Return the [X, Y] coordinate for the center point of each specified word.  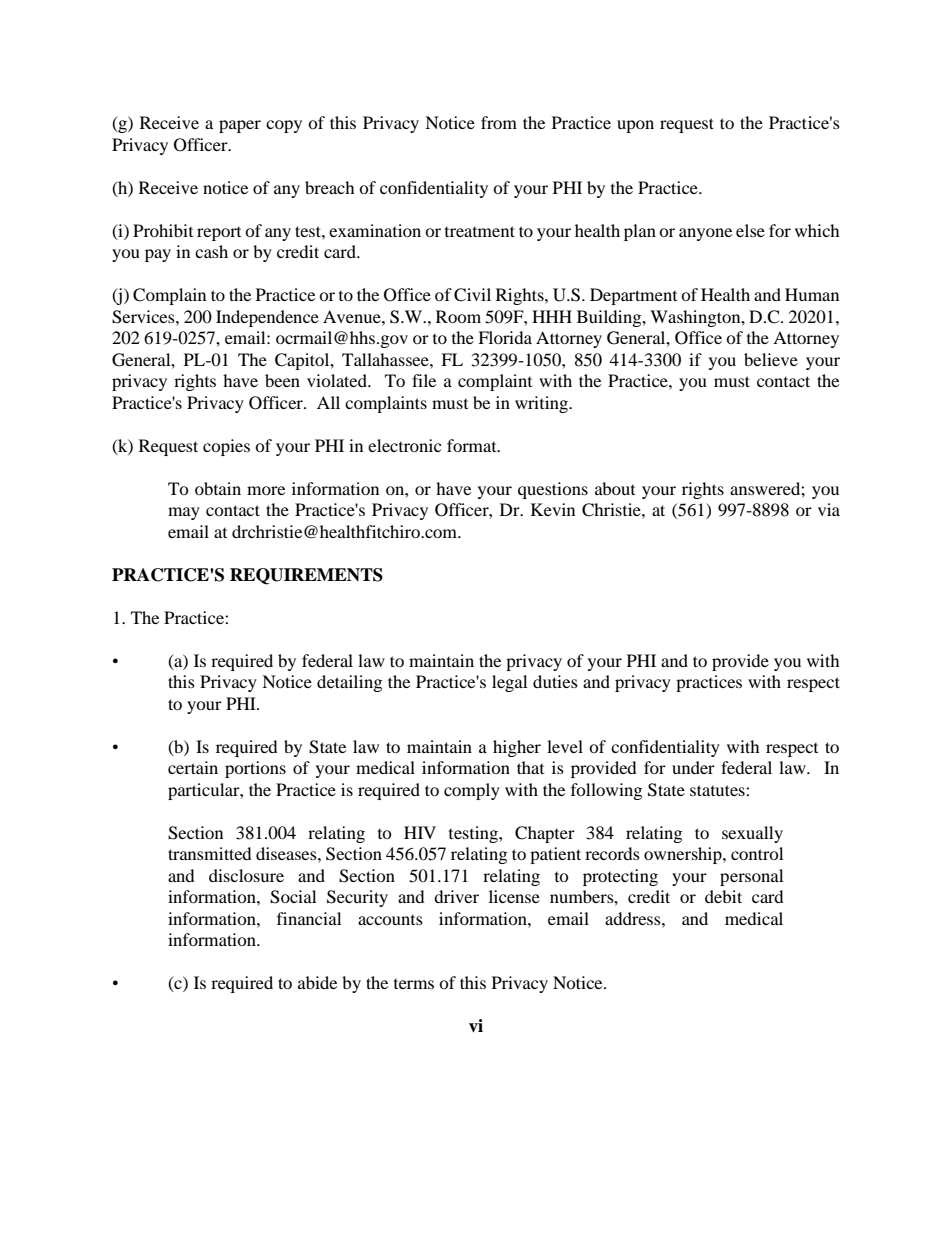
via [829, 509]
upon [635, 126]
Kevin [553, 509]
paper [240, 126]
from [499, 122]
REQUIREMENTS [306, 576]
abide [317, 982]
